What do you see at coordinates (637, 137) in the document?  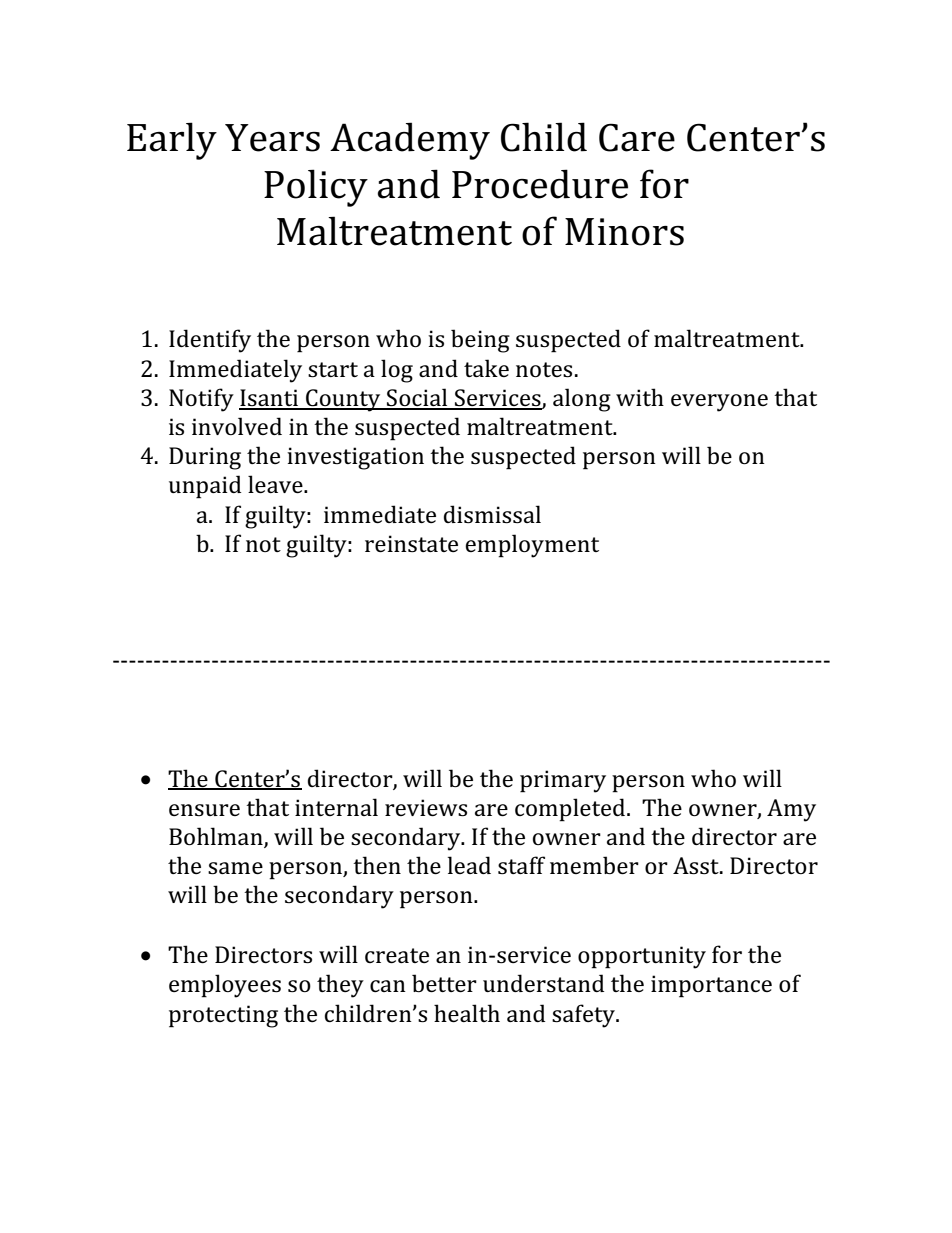 I see `Care` at bounding box center [637, 137].
